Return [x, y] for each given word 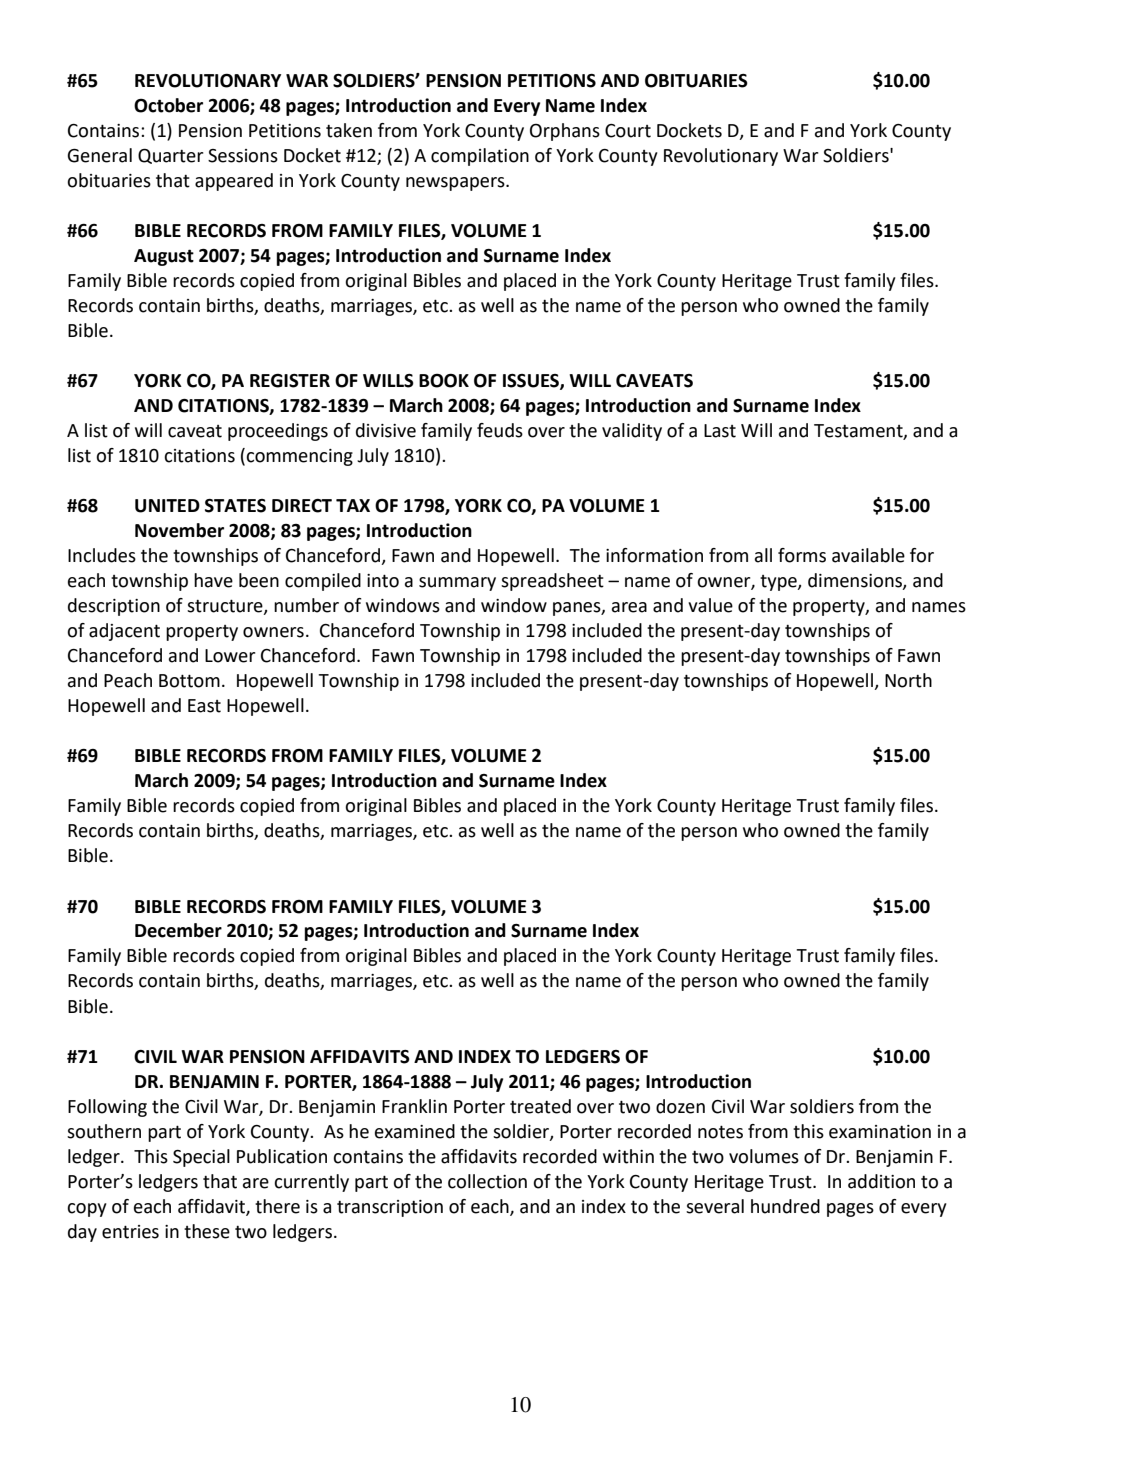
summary [457, 584]
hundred [785, 1206]
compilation [480, 157]
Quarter [170, 156]
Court [628, 131]
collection [487, 1181]
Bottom [189, 681]
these [207, 1231]
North [908, 680]
